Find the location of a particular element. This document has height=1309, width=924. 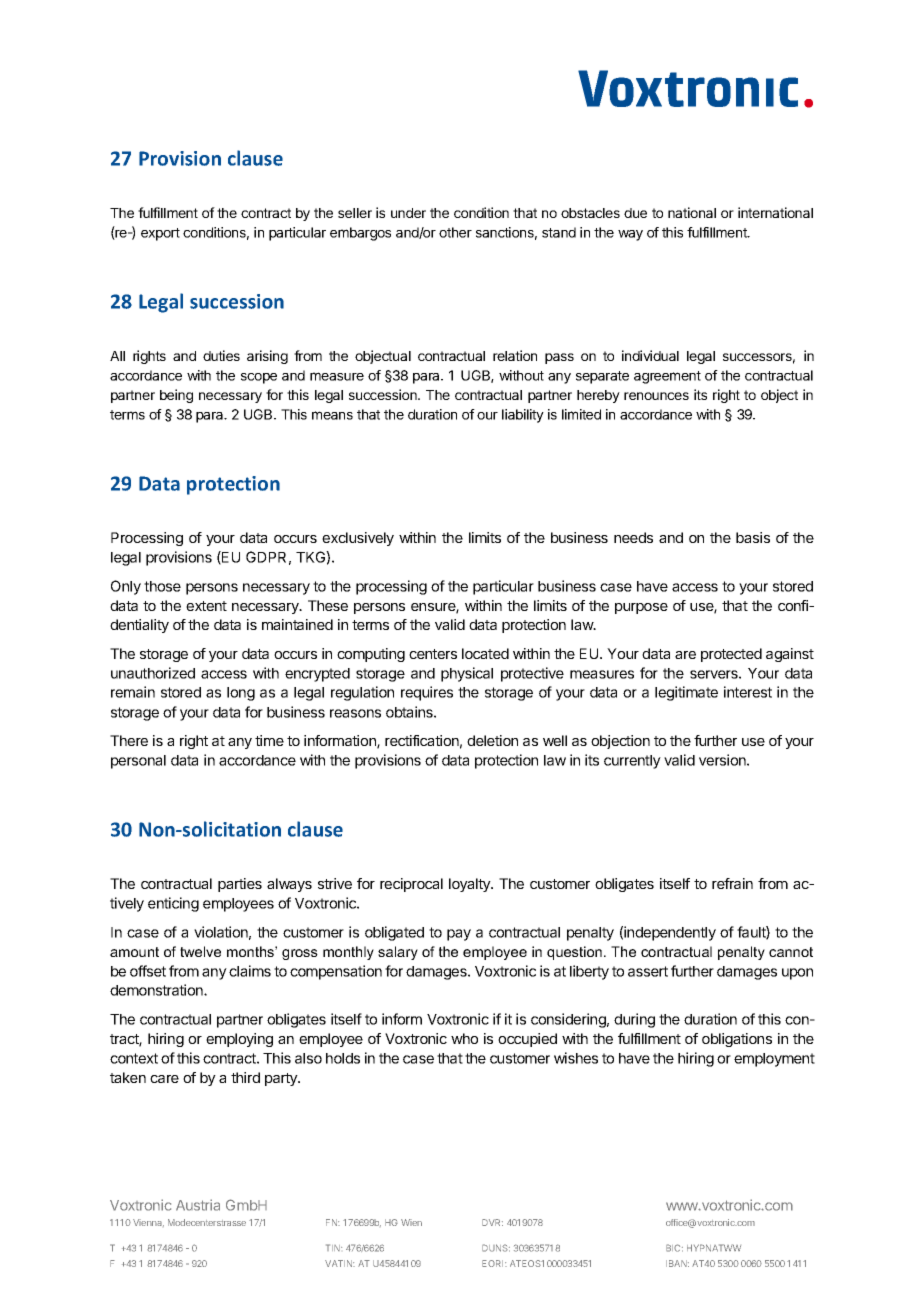

Austria is located at coordinates (198, 1205).
